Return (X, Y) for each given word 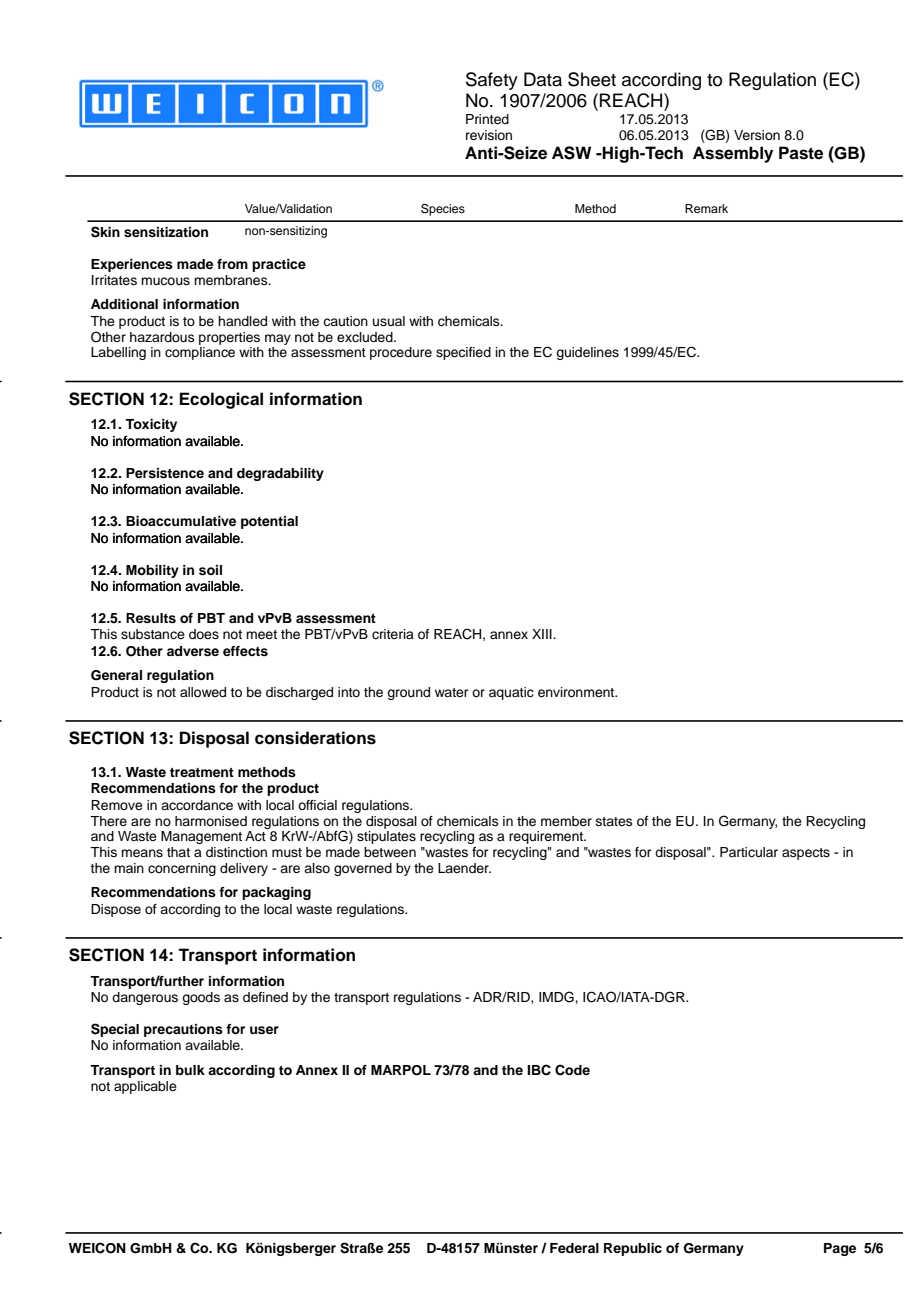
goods (201, 998)
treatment (202, 772)
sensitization (166, 232)
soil (210, 570)
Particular (749, 852)
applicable (145, 1087)
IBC (539, 1070)
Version (757, 135)
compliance (200, 353)
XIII (543, 634)
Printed (487, 119)
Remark (706, 208)
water (452, 692)
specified (463, 353)
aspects (806, 854)
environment (577, 692)
